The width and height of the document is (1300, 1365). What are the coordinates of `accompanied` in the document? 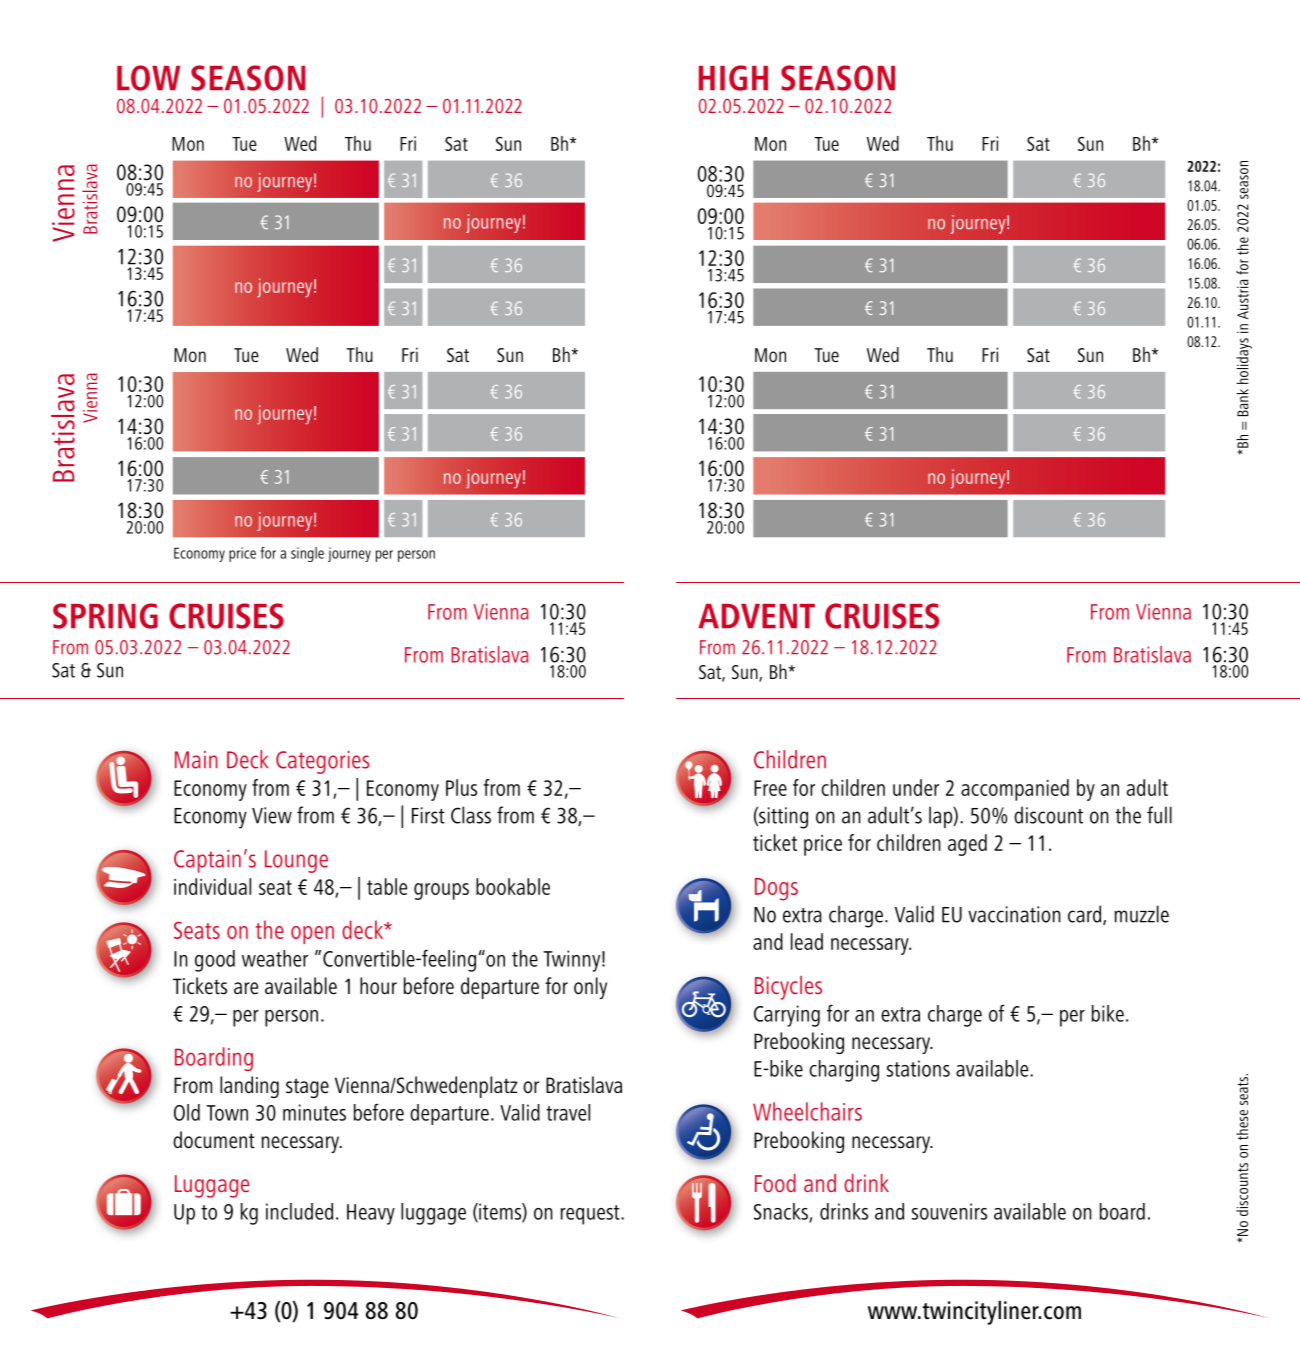 It's located at (1015, 790).
